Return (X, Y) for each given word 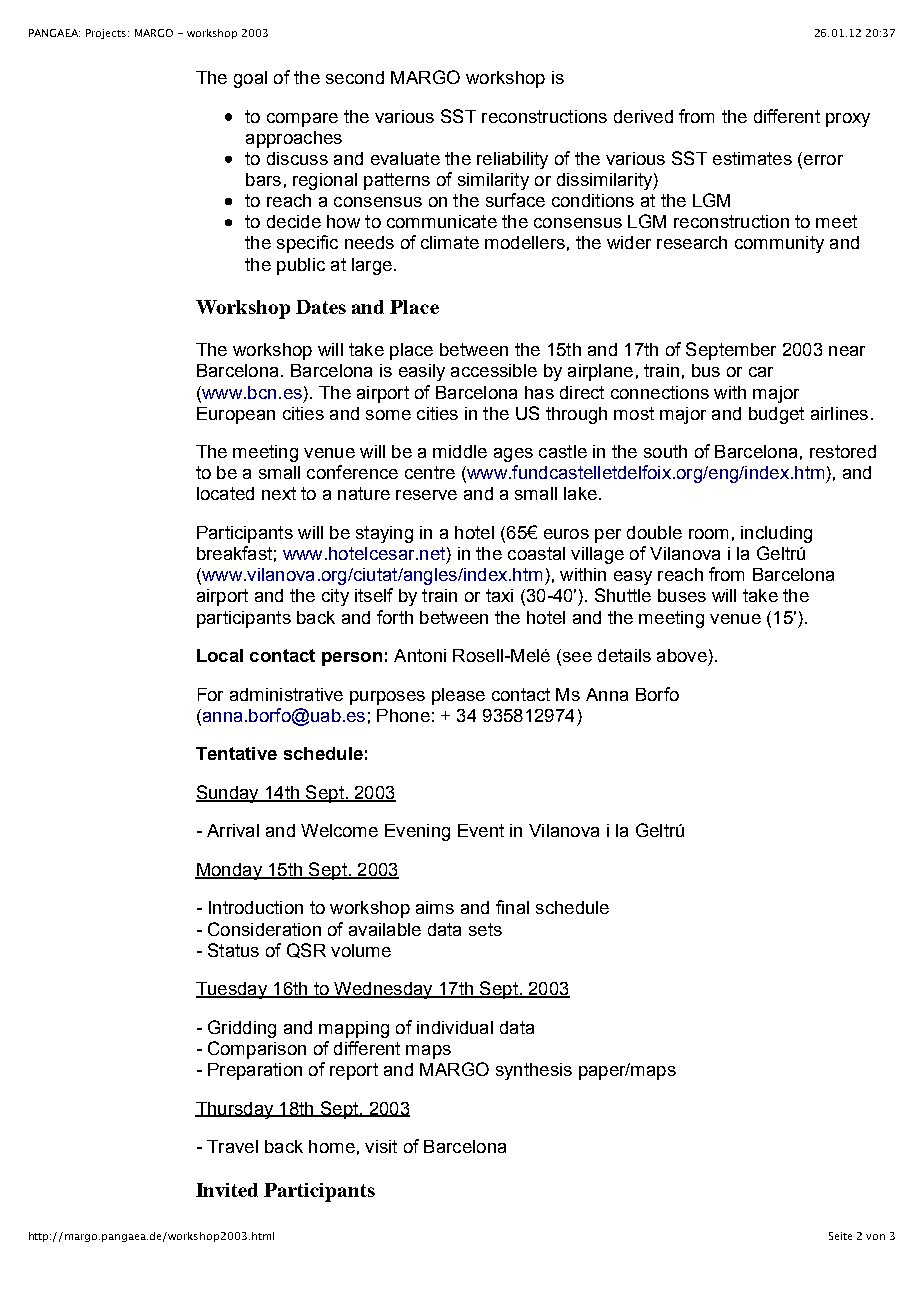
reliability (512, 160)
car (761, 372)
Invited (227, 1190)
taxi (499, 595)
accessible (494, 370)
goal (250, 79)
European (236, 415)
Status (233, 950)
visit (381, 1146)
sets (485, 929)
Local (220, 655)
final (512, 907)
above (682, 655)
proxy (848, 120)
